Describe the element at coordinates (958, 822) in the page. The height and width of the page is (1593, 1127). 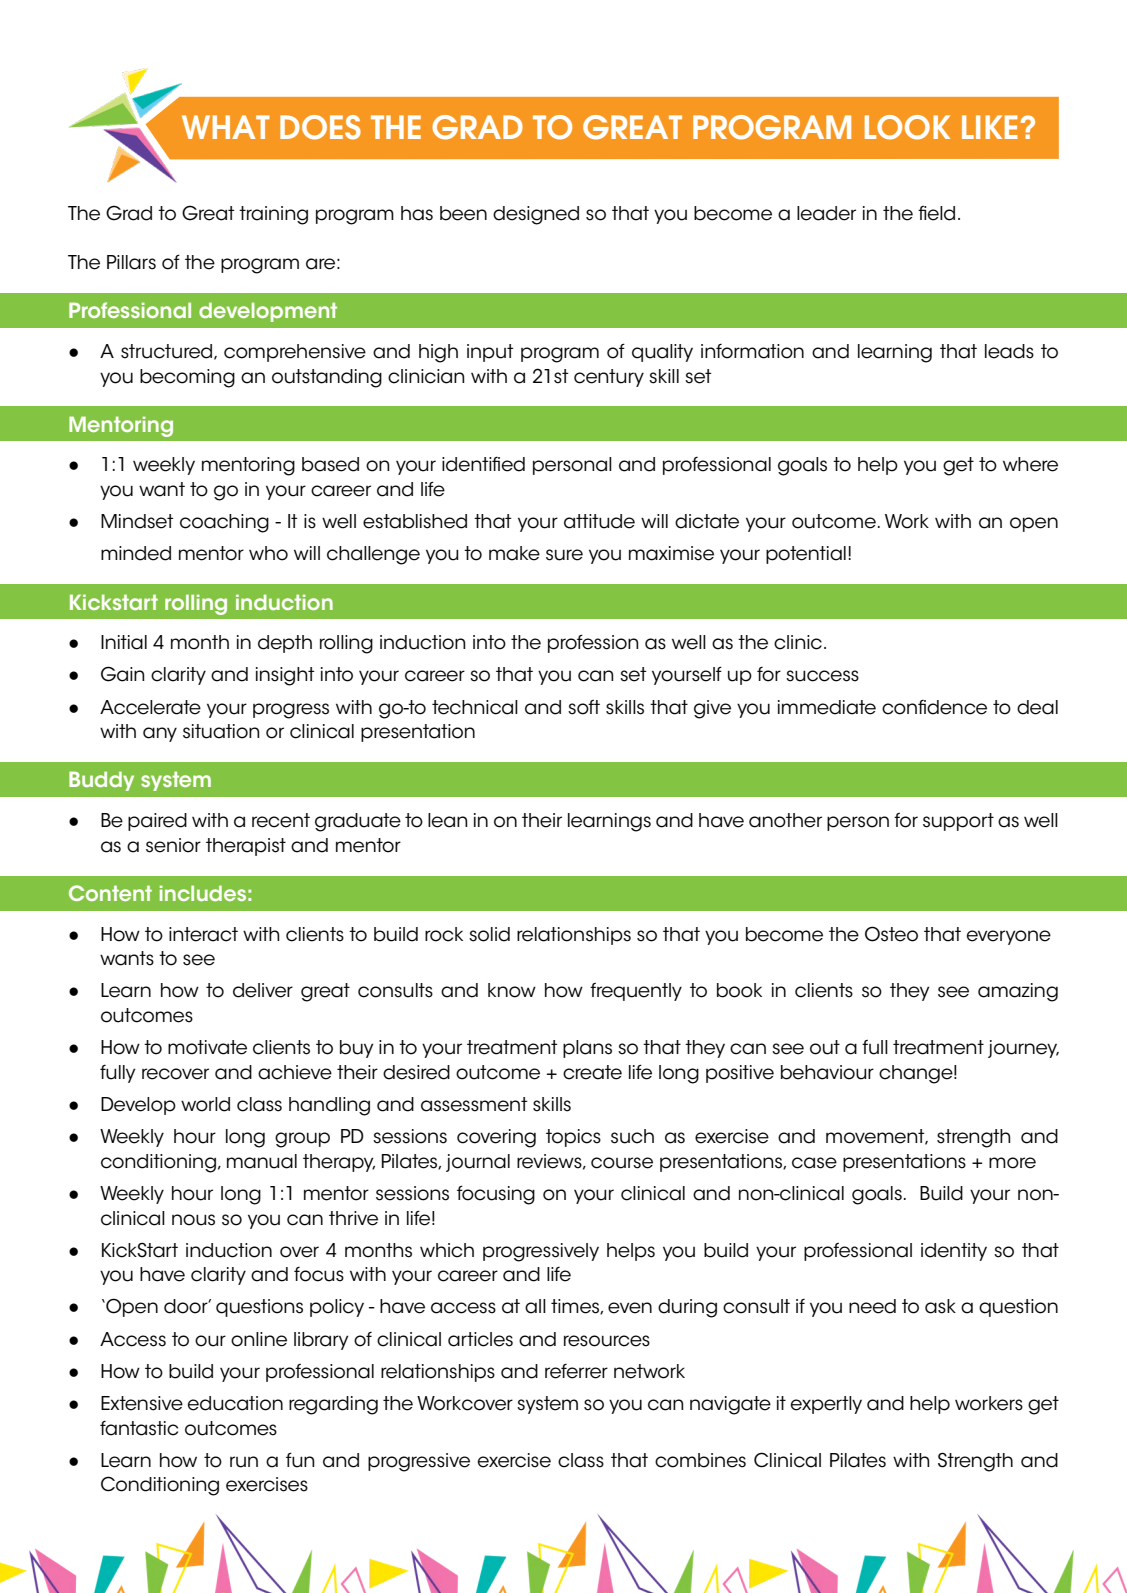
I see `support` at that location.
